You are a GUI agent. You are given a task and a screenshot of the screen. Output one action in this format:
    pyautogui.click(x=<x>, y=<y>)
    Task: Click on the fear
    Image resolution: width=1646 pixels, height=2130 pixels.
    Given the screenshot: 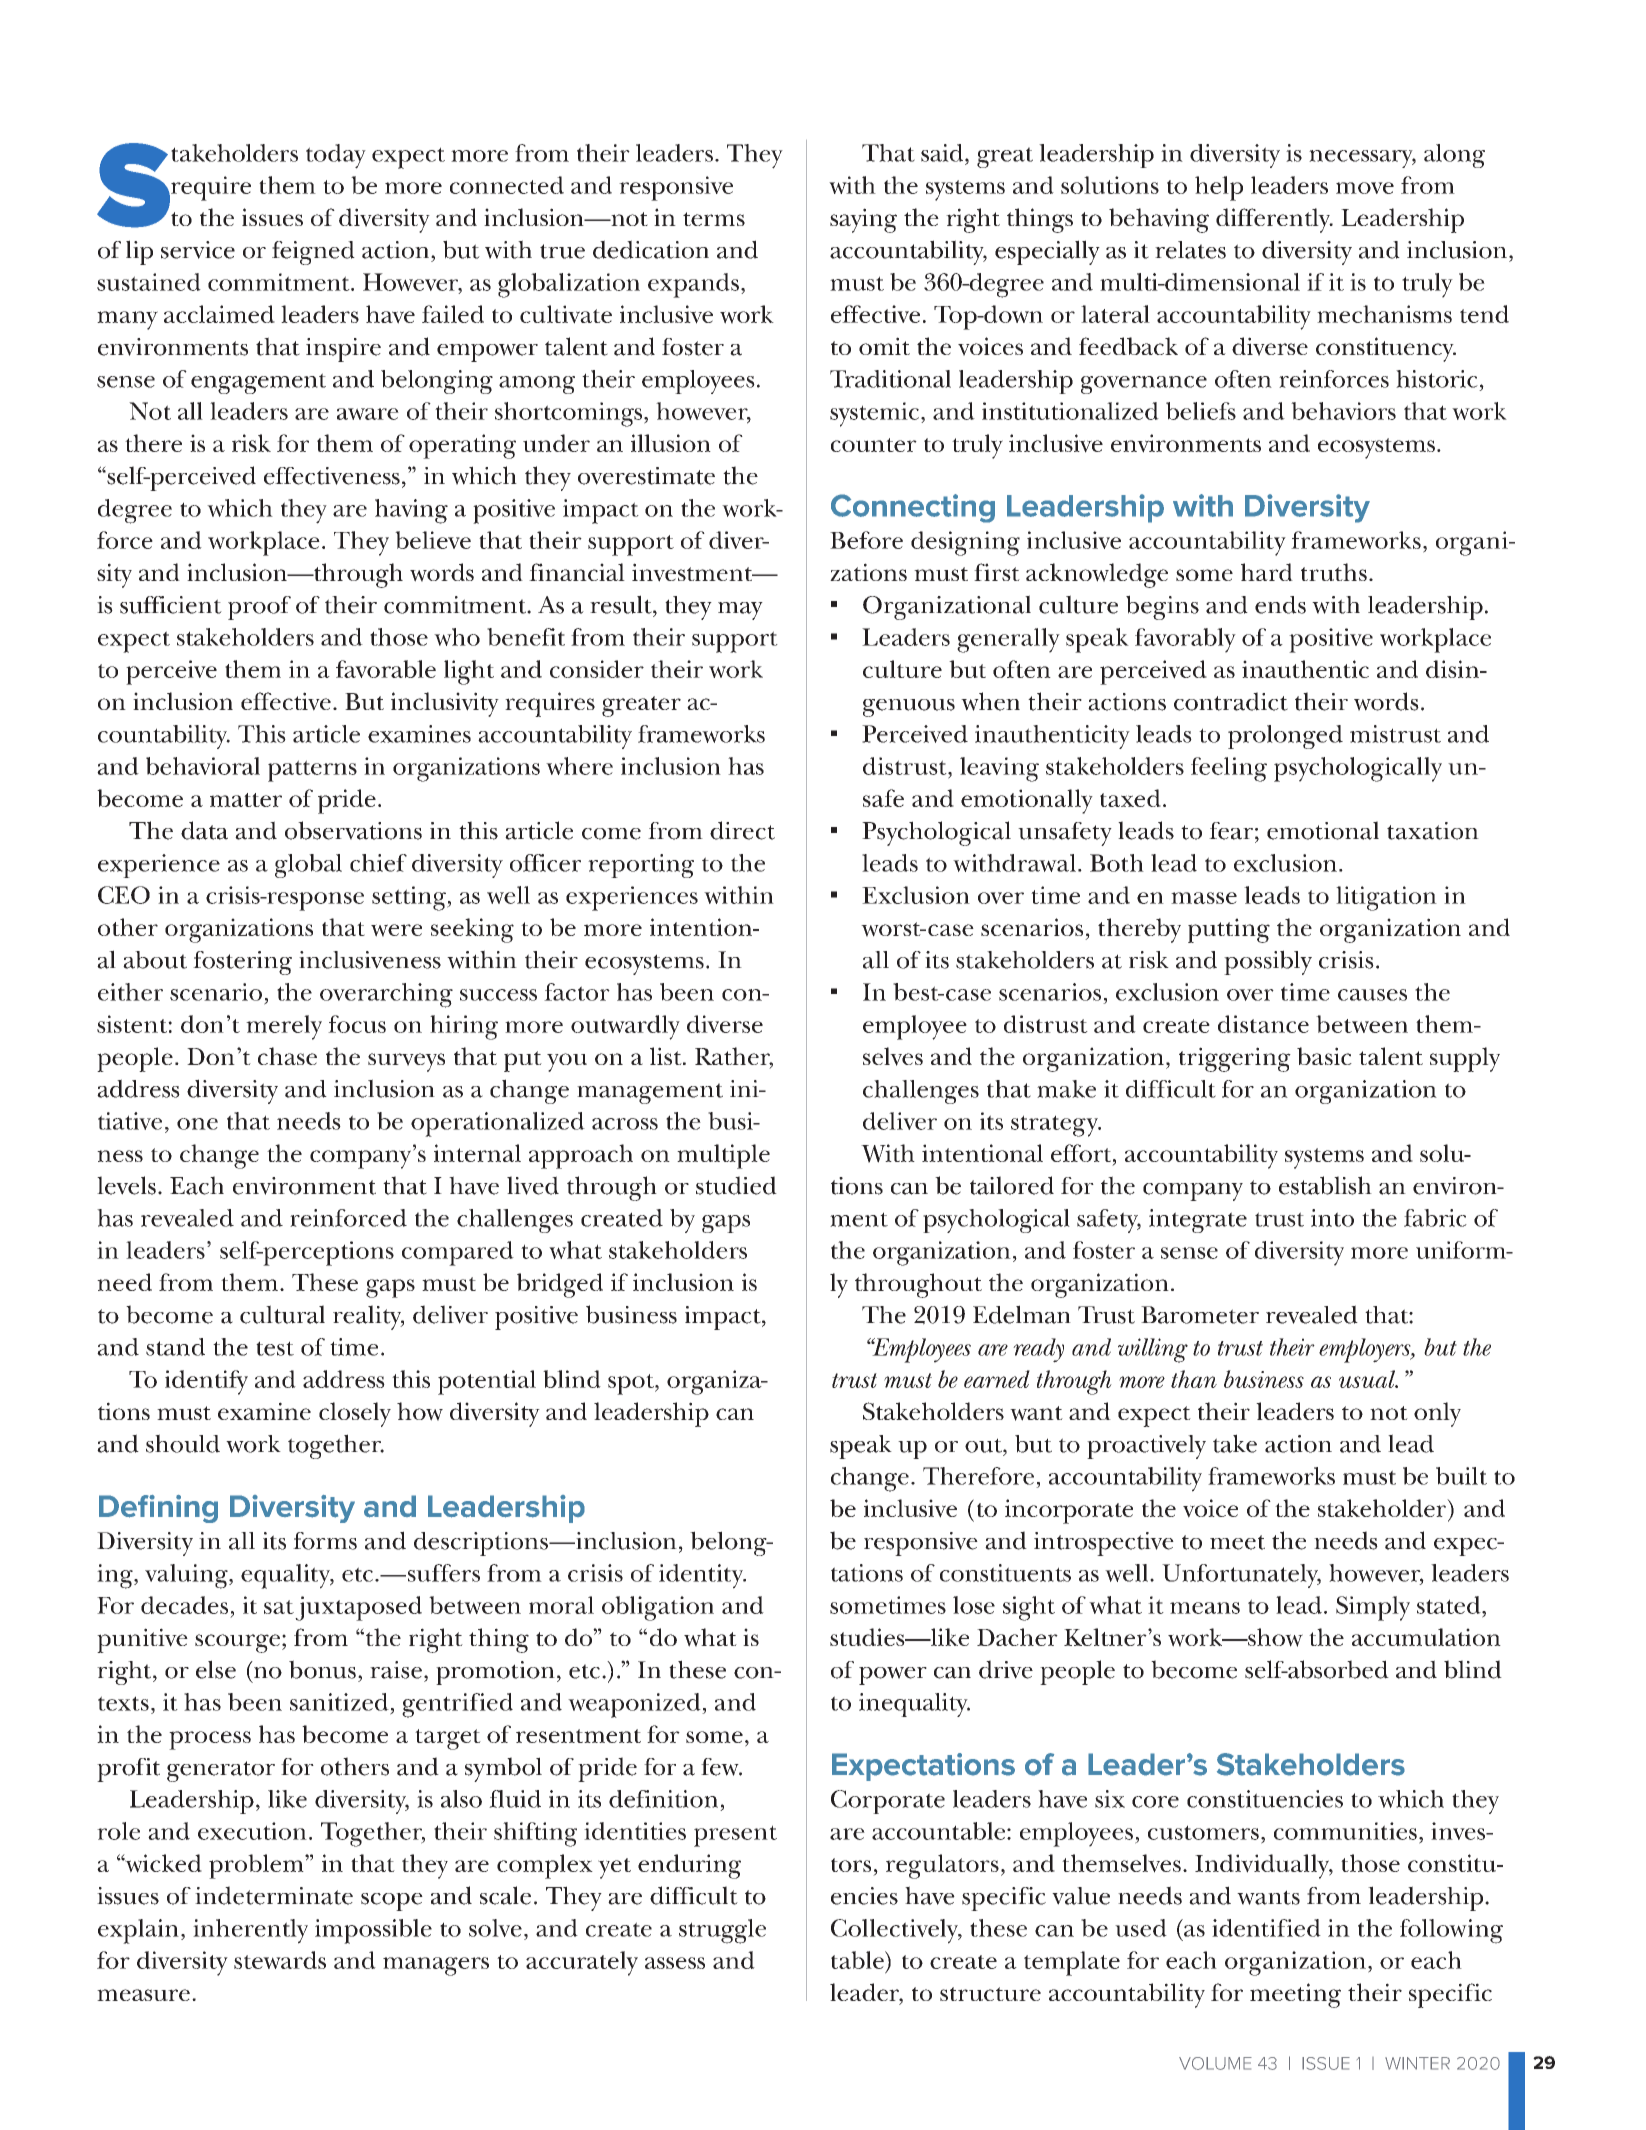 What is the action you would take?
    pyautogui.click(x=1231, y=831)
